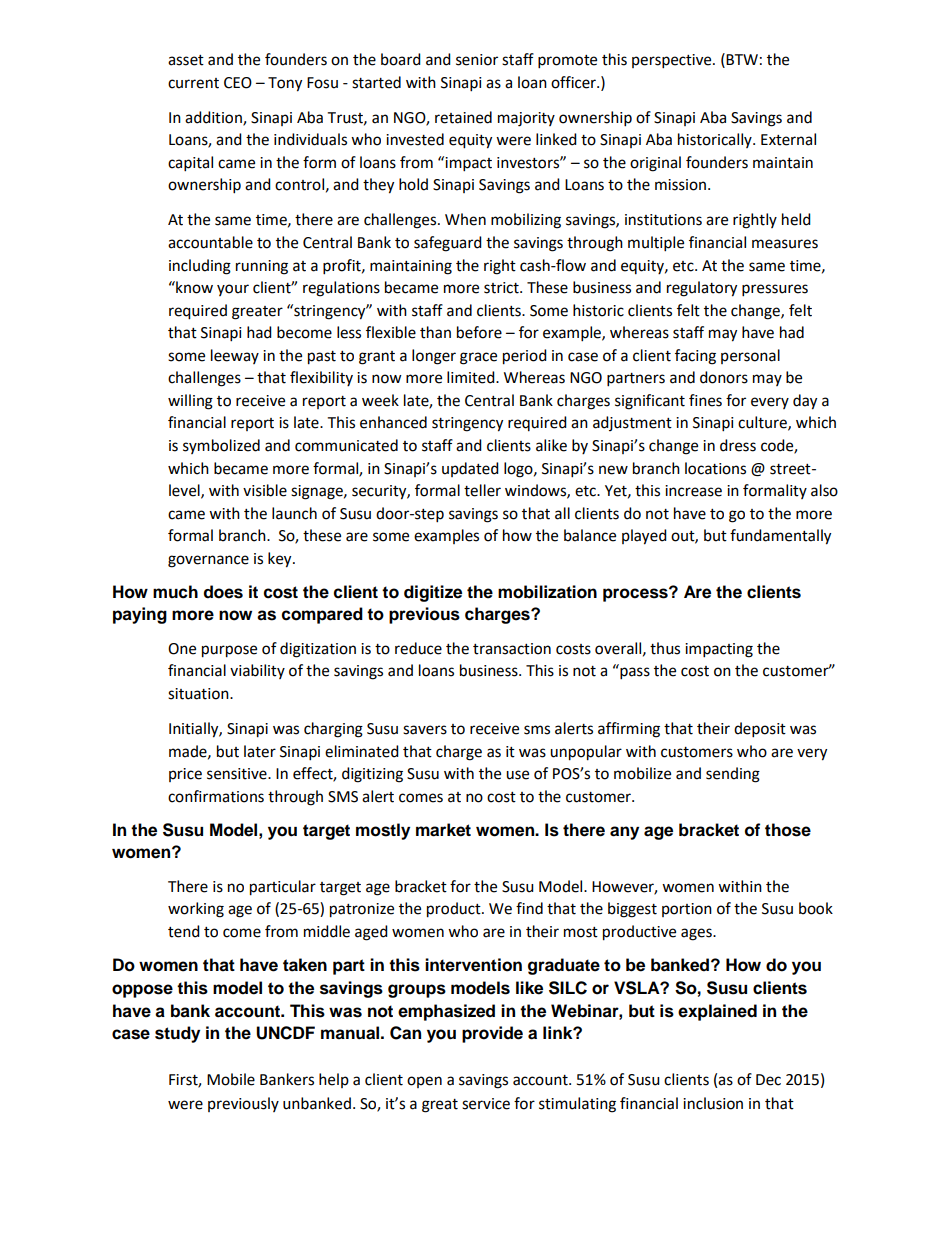  Describe the element at coordinates (231, 1079) in the page. I see `Mobile` at that location.
